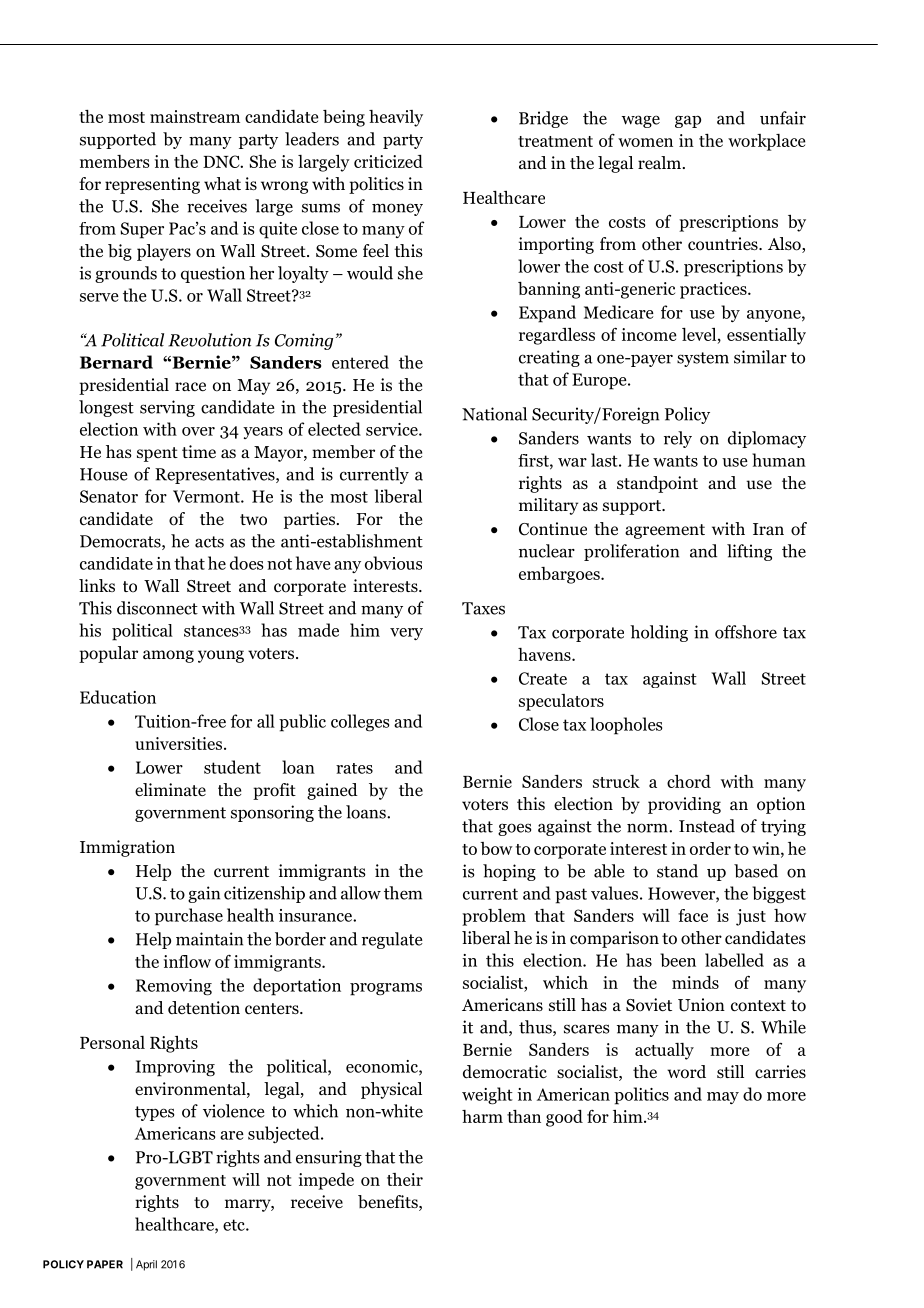  Describe the element at coordinates (405, 1179) in the image. I see `their` at that location.
